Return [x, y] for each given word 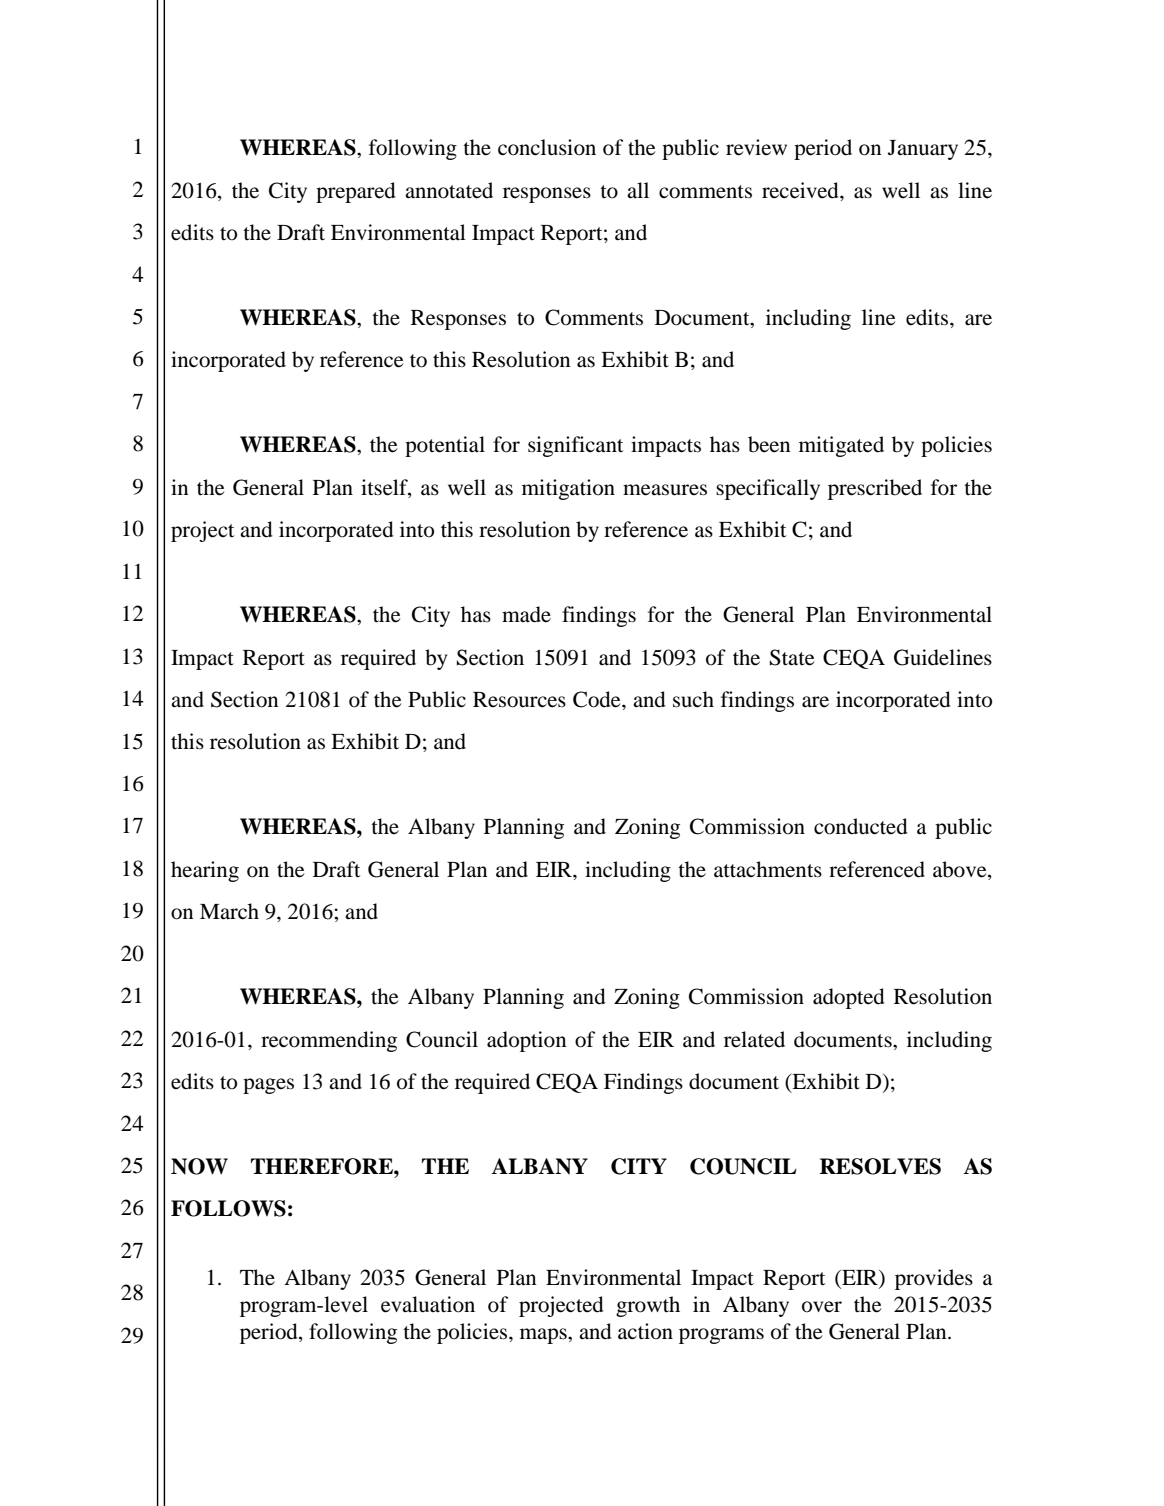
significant [575, 446]
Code [598, 699]
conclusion [547, 147]
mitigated [841, 446]
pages [268, 1086]
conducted [861, 826]
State [792, 657]
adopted [849, 998]
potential [445, 446]
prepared [356, 192]
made [526, 614]
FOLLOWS [228, 1208]
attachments [768, 869]
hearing [205, 871]
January [923, 150]
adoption [527, 1041]
